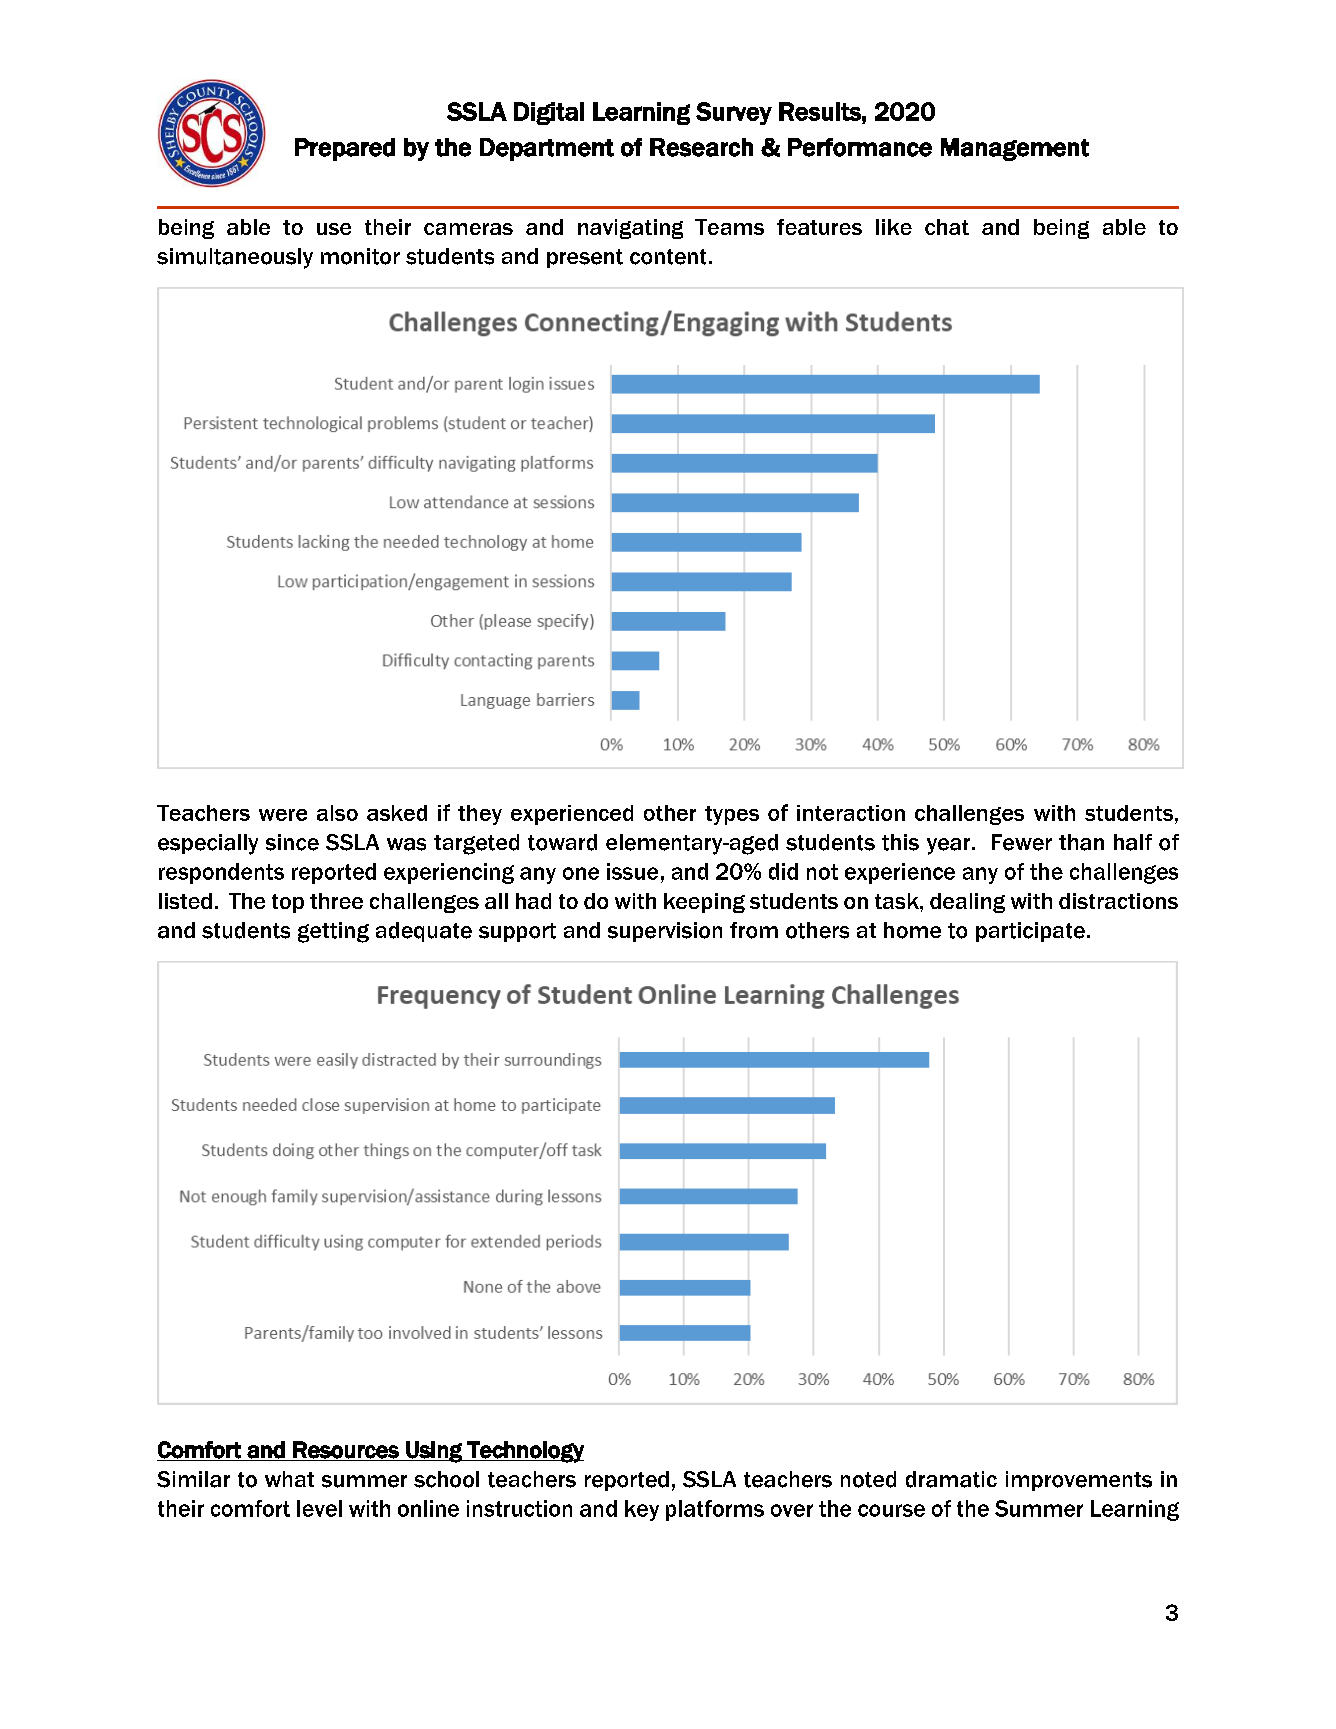 The height and width of the screenshot is (1729, 1336). I want to click on key, so click(642, 1510).
